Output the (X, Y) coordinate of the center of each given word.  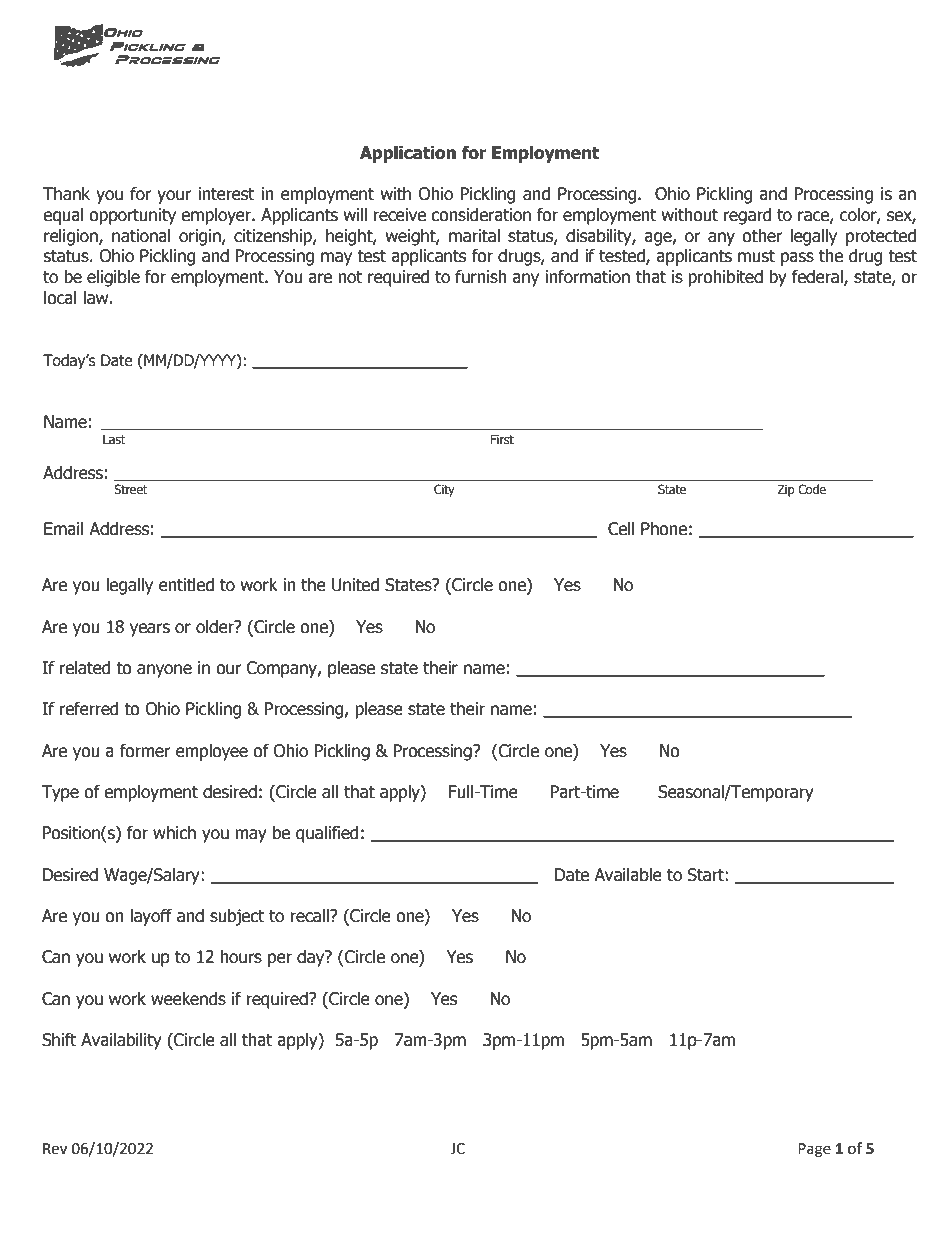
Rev (55, 1149)
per (280, 960)
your (174, 197)
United (355, 585)
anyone (164, 671)
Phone (664, 529)
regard (747, 216)
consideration (481, 215)
